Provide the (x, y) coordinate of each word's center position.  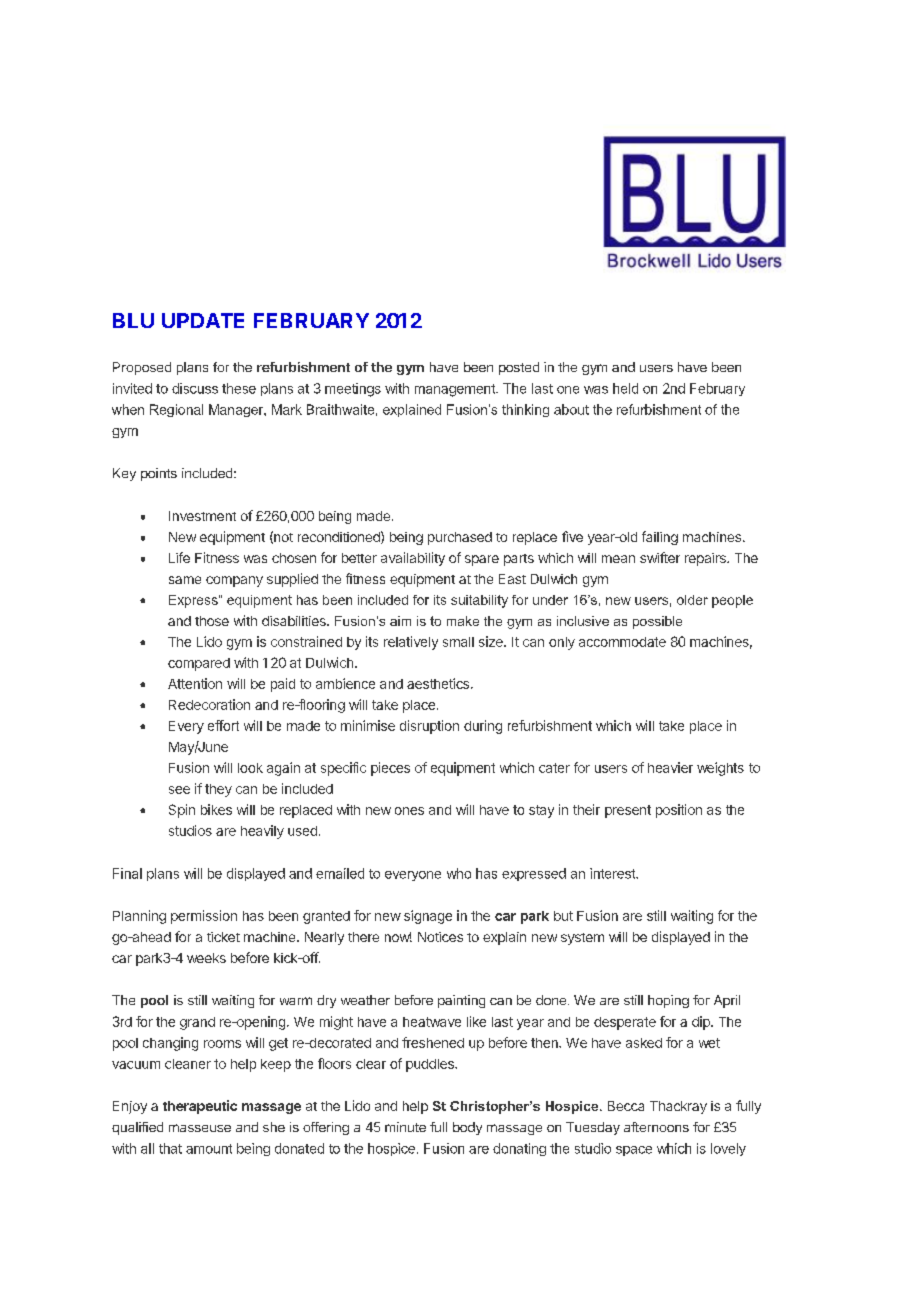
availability (413, 559)
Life (179, 557)
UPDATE (203, 320)
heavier (670, 767)
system (582, 939)
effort (223, 725)
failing (660, 538)
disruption (429, 727)
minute (405, 1127)
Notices (440, 937)
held (625, 388)
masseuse (200, 1128)
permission (204, 917)
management (456, 390)
